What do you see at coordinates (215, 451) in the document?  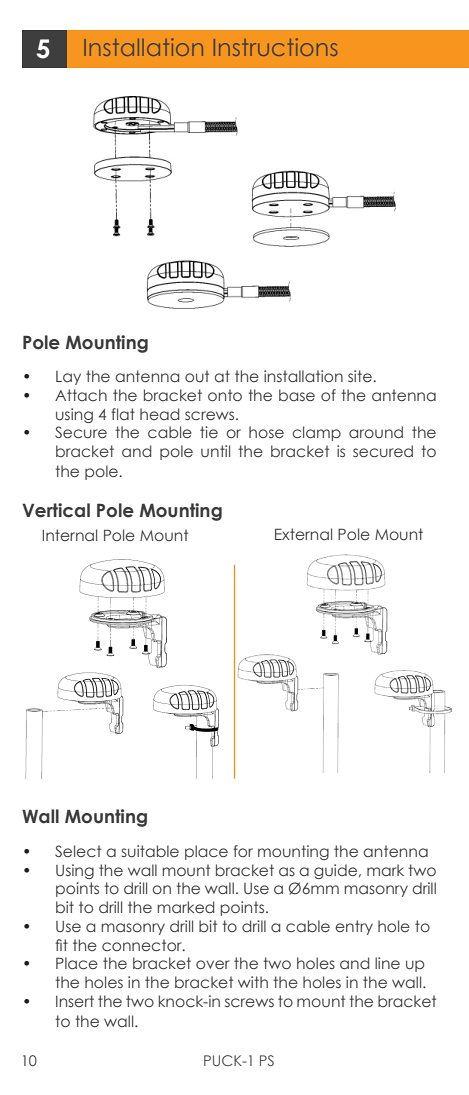 I see `until` at bounding box center [215, 451].
